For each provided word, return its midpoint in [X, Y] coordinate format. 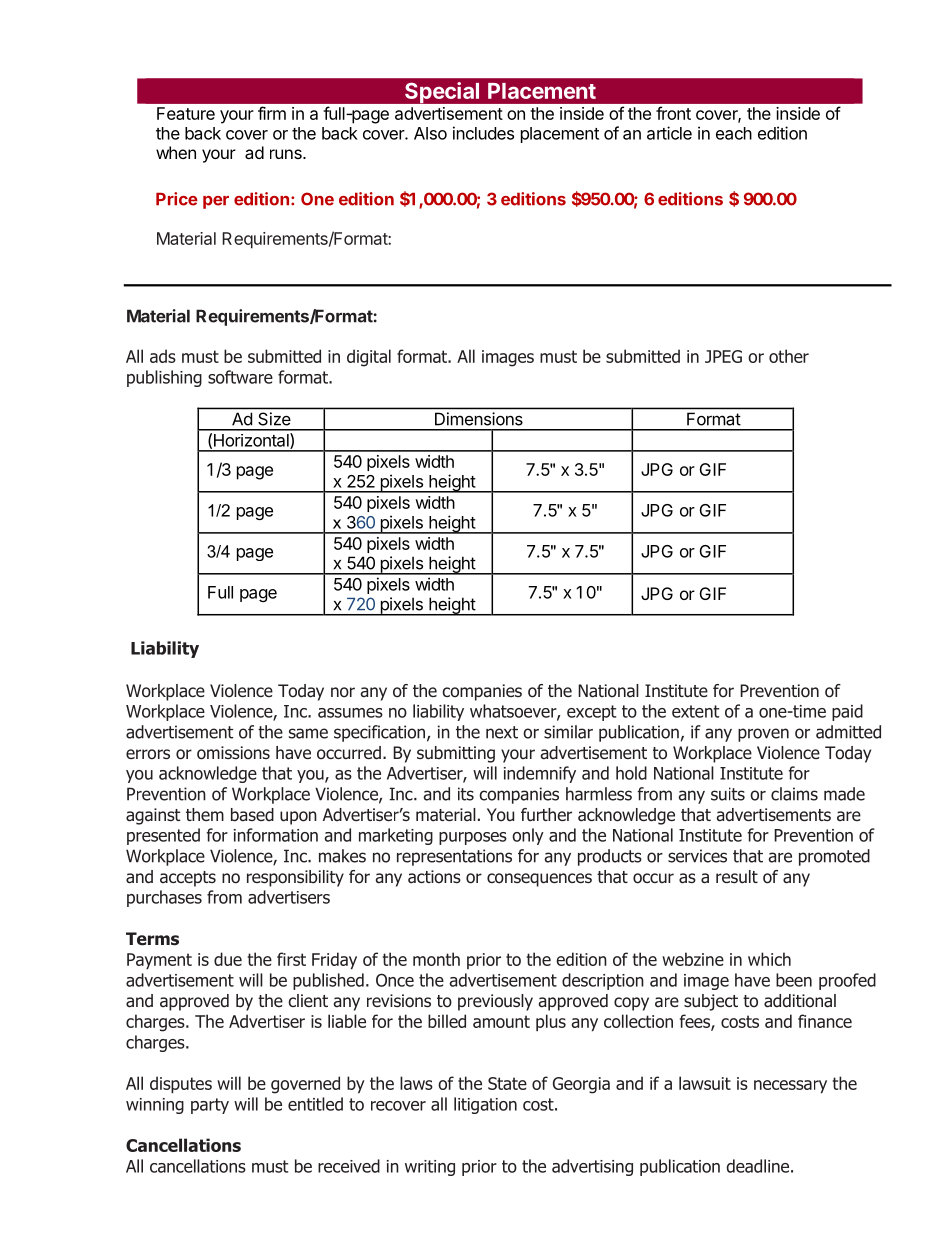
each [734, 133]
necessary [790, 1086]
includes [483, 133]
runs [287, 154]
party [210, 1106]
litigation [485, 1105]
